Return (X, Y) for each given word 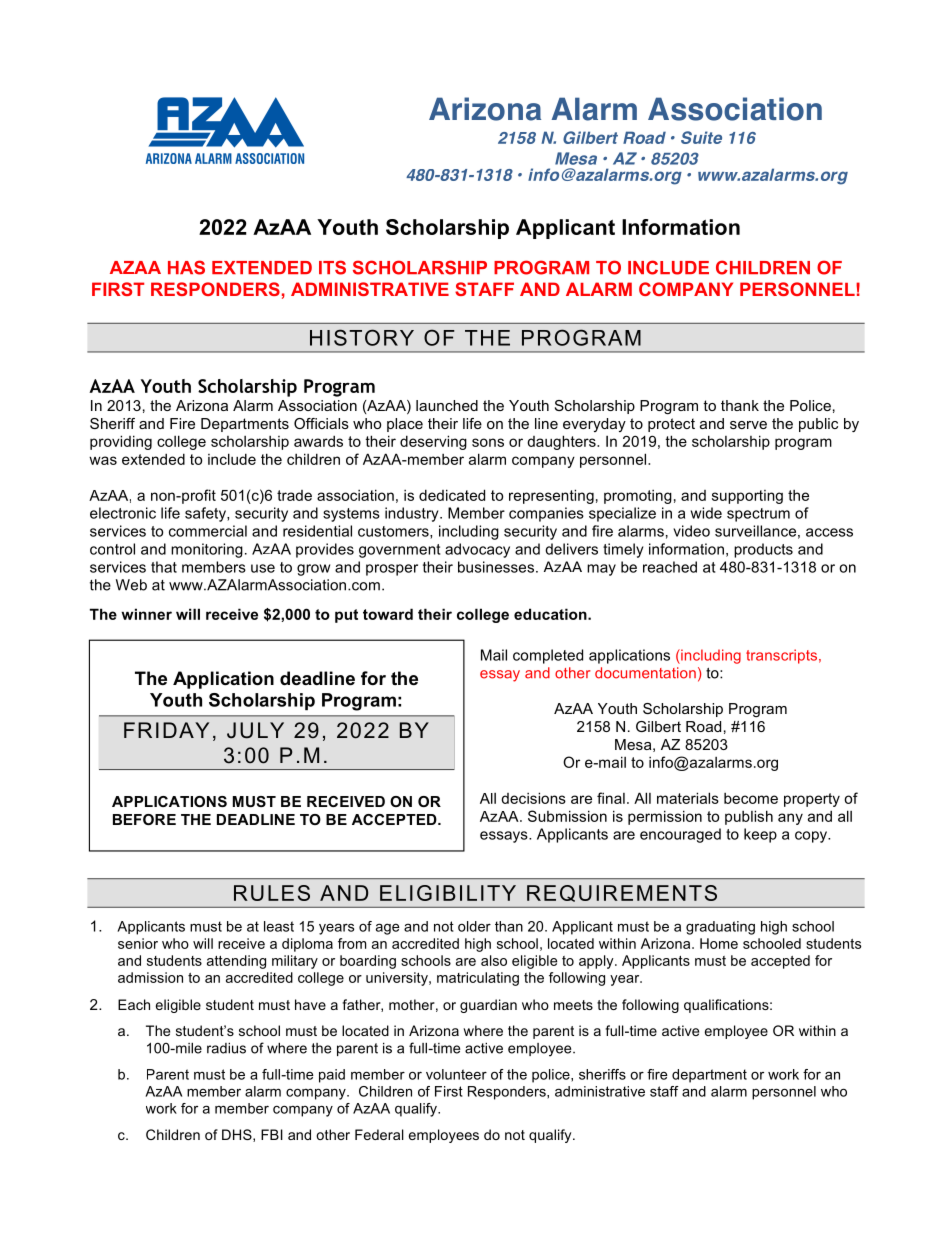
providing (121, 442)
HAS (186, 267)
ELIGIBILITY (448, 893)
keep (760, 835)
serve (748, 425)
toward (388, 614)
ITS (332, 267)
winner (146, 614)
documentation (645, 673)
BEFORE (144, 819)
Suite (701, 137)
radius (226, 1048)
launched (447, 405)
